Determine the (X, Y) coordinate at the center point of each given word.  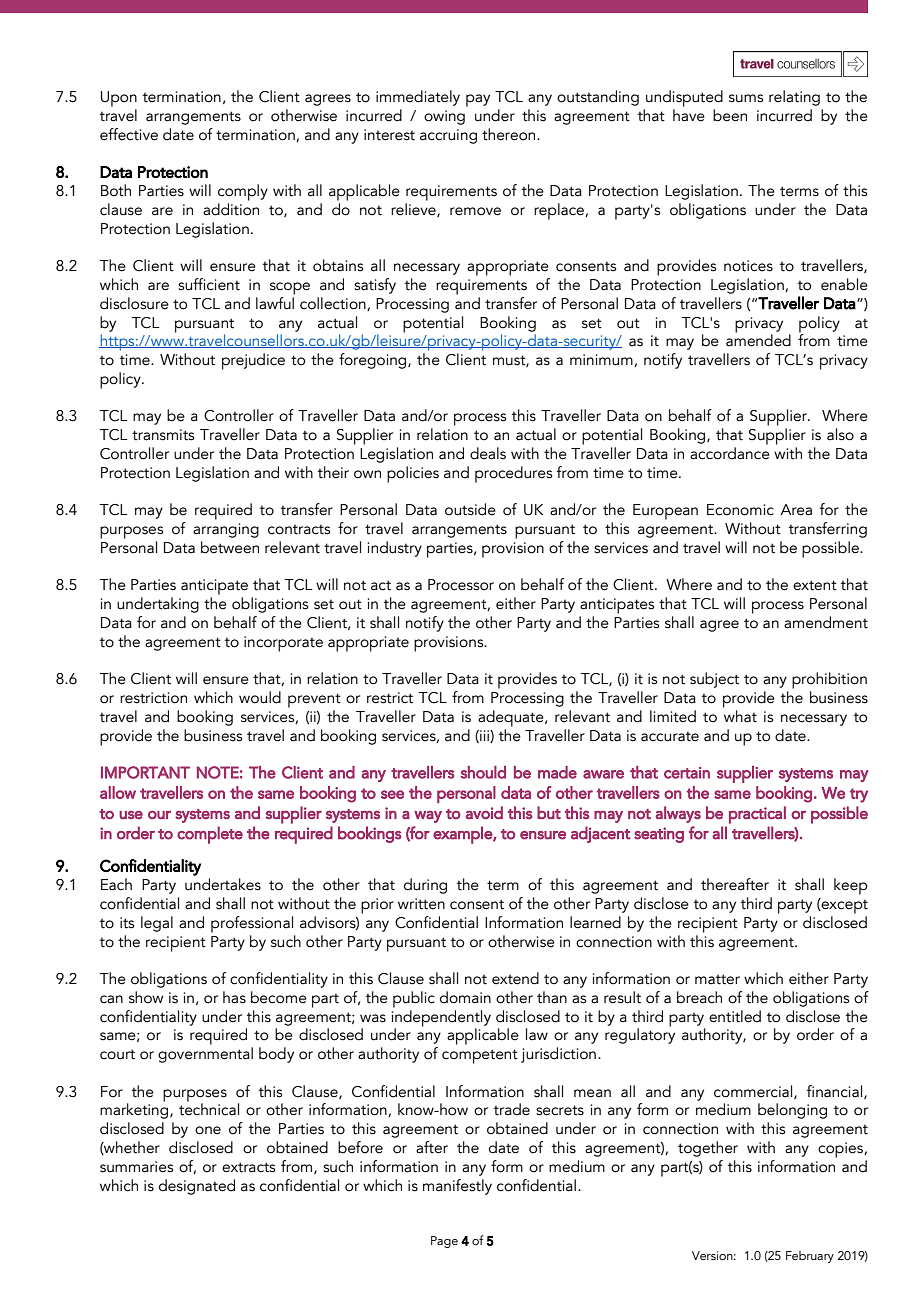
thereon (510, 134)
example (463, 835)
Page (444, 1242)
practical (757, 815)
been (730, 115)
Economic (740, 510)
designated (197, 1187)
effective (129, 134)
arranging (226, 530)
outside (470, 509)
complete (210, 835)
